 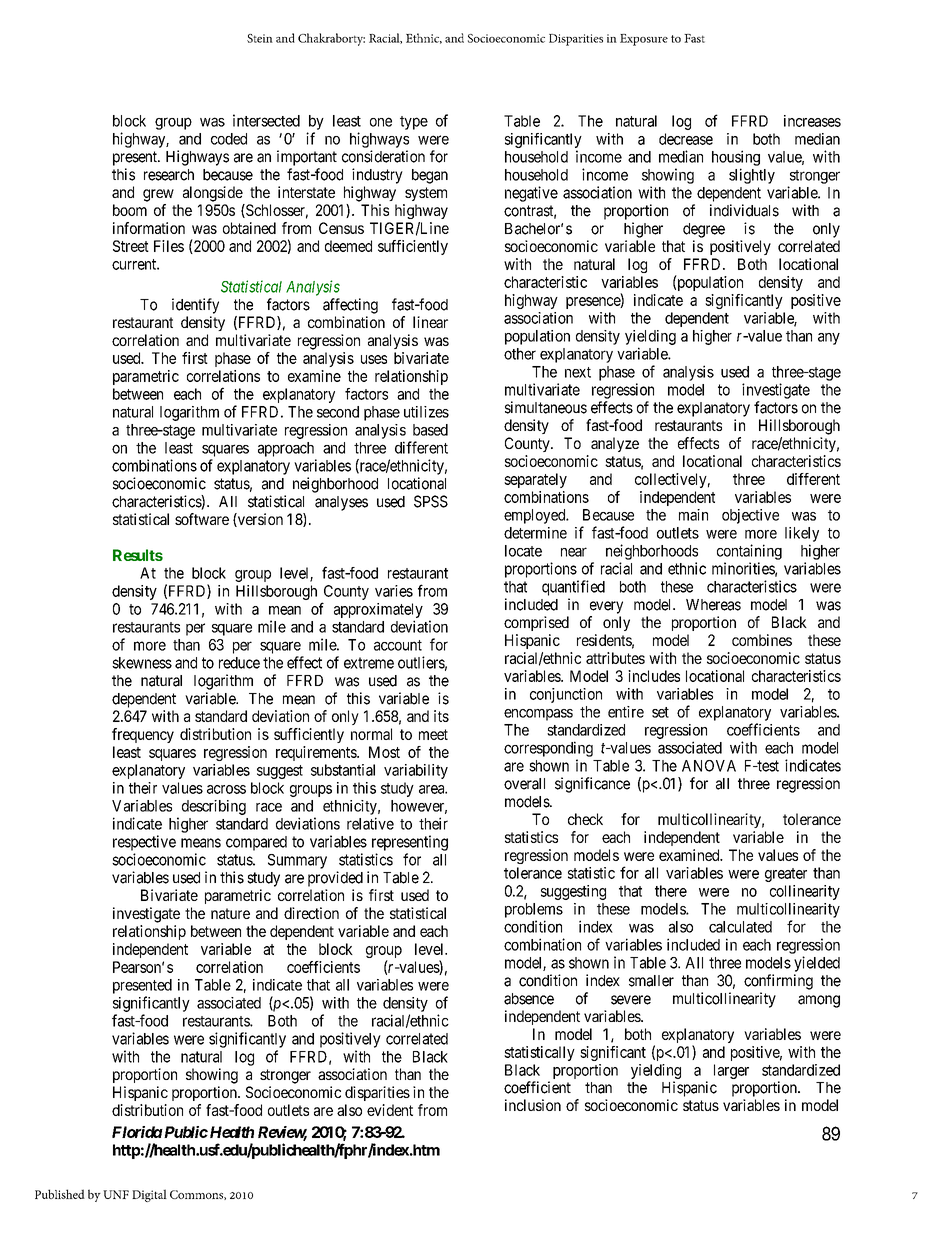 What do you see at coordinates (812, 121) in the image?
I see `increases` at bounding box center [812, 121].
